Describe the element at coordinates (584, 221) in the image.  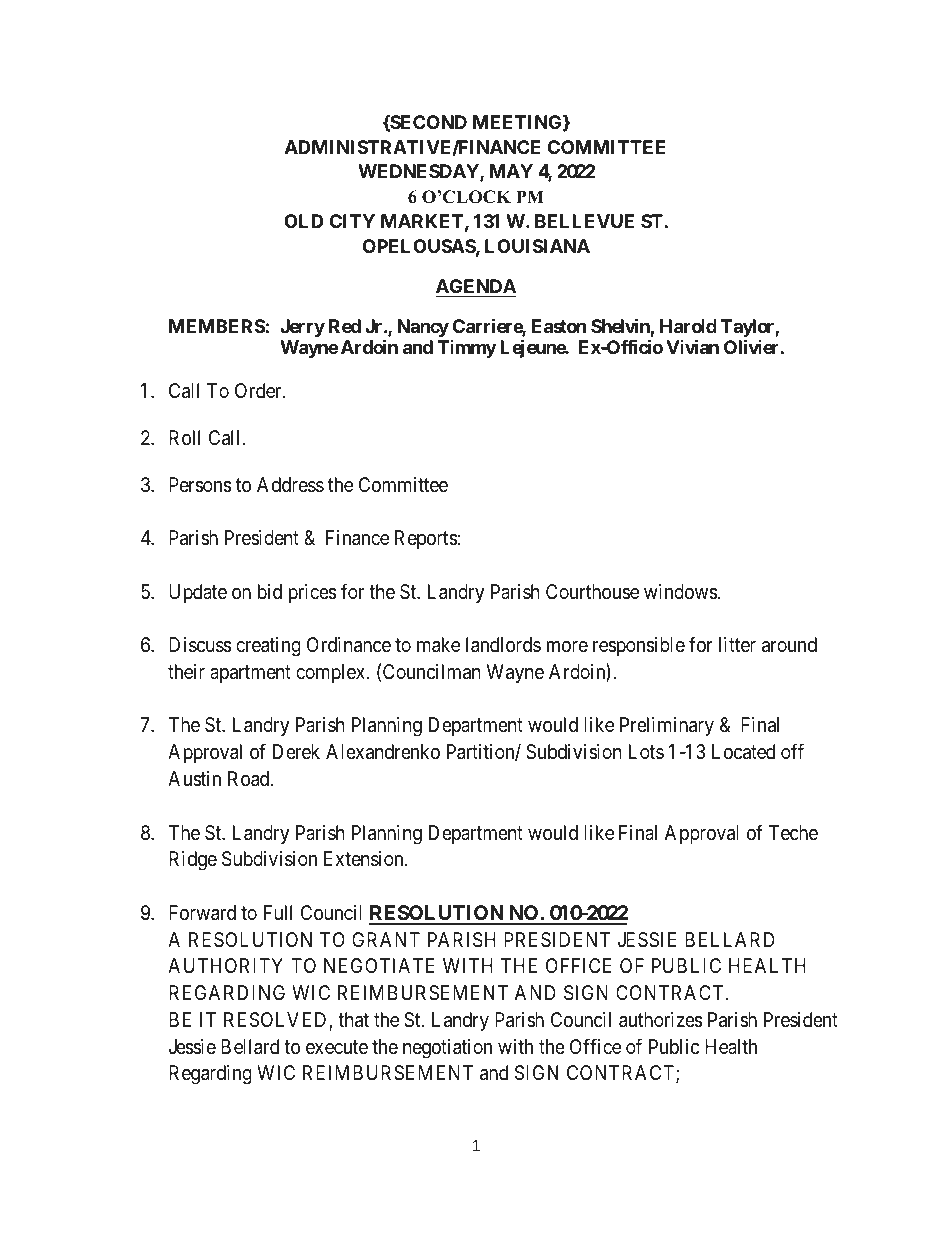
I see `BELLEVUE` at that location.
